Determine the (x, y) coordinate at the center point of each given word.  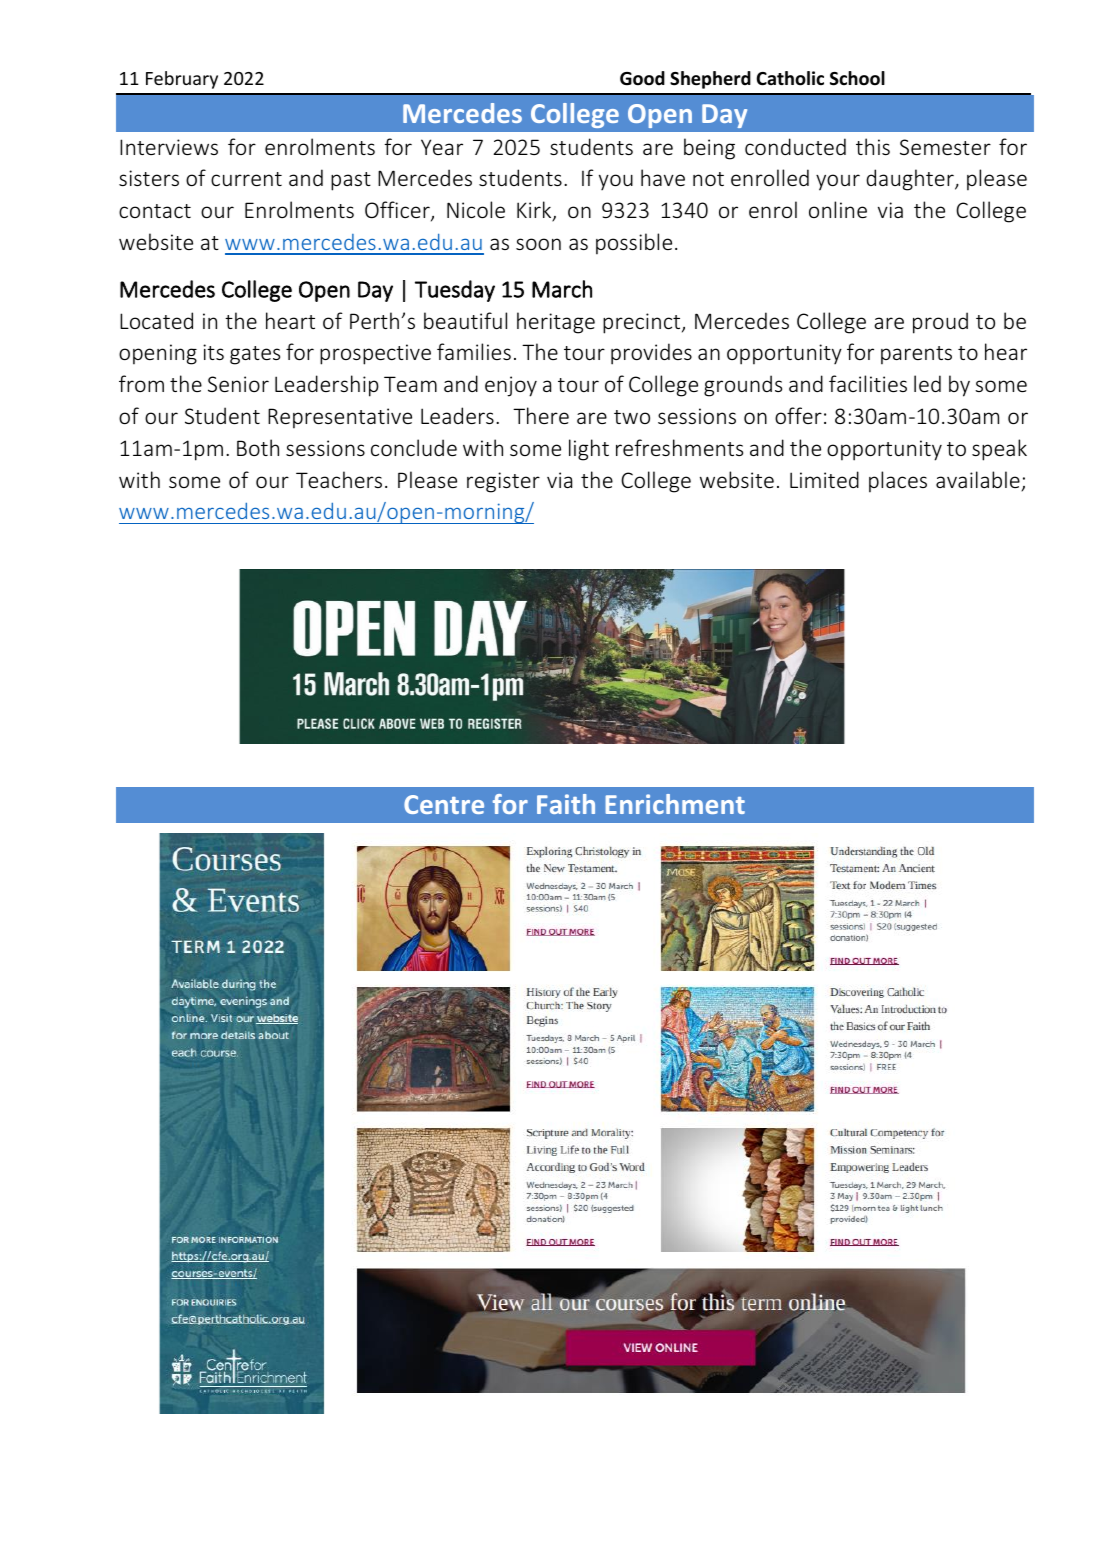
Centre (444, 804)
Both (258, 447)
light (589, 450)
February (182, 80)
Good (642, 78)
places (898, 482)
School (857, 78)
